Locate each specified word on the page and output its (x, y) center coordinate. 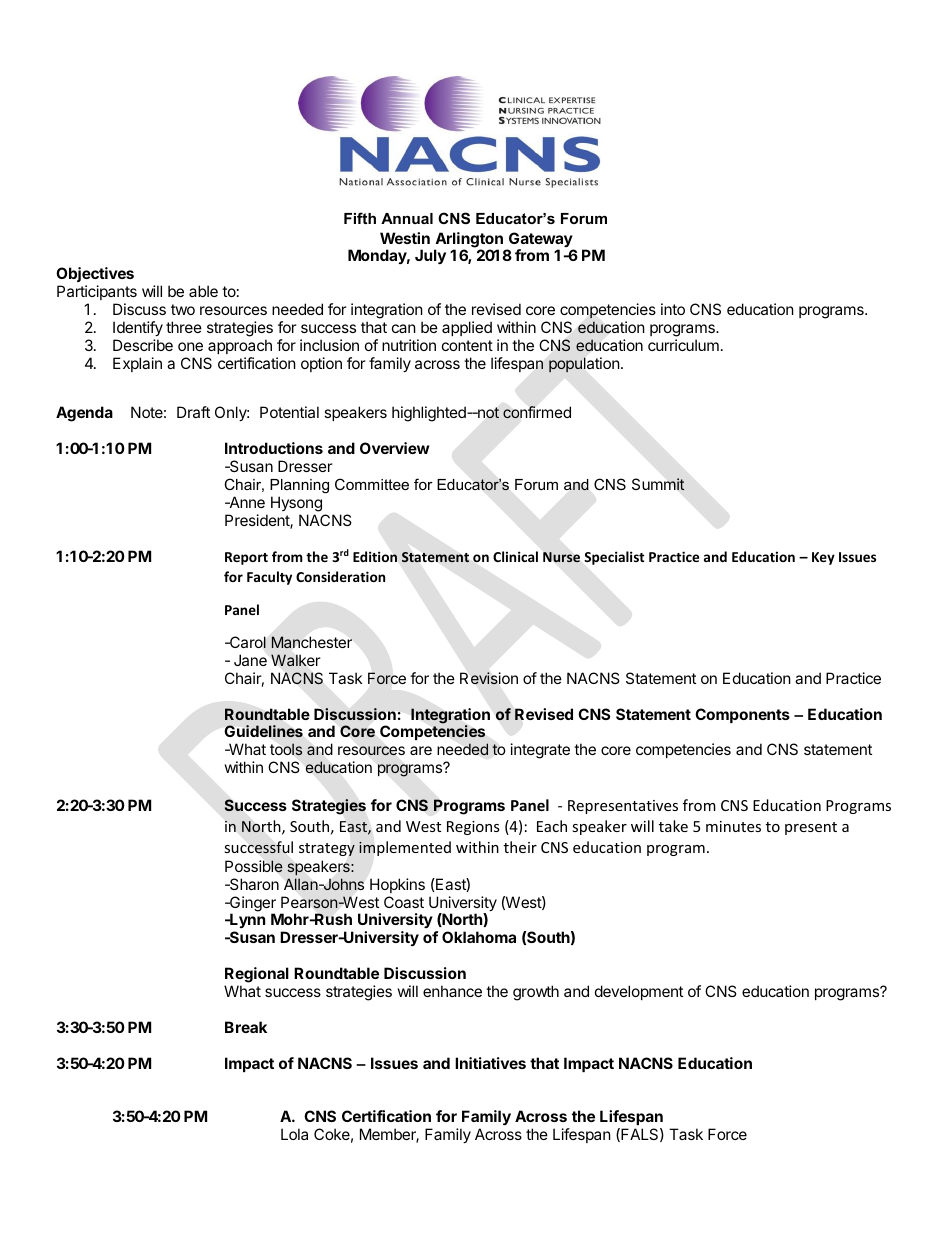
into (673, 309)
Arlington (468, 241)
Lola (294, 1134)
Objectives (95, 274)
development (639, 992)
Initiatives (490, 1063)
